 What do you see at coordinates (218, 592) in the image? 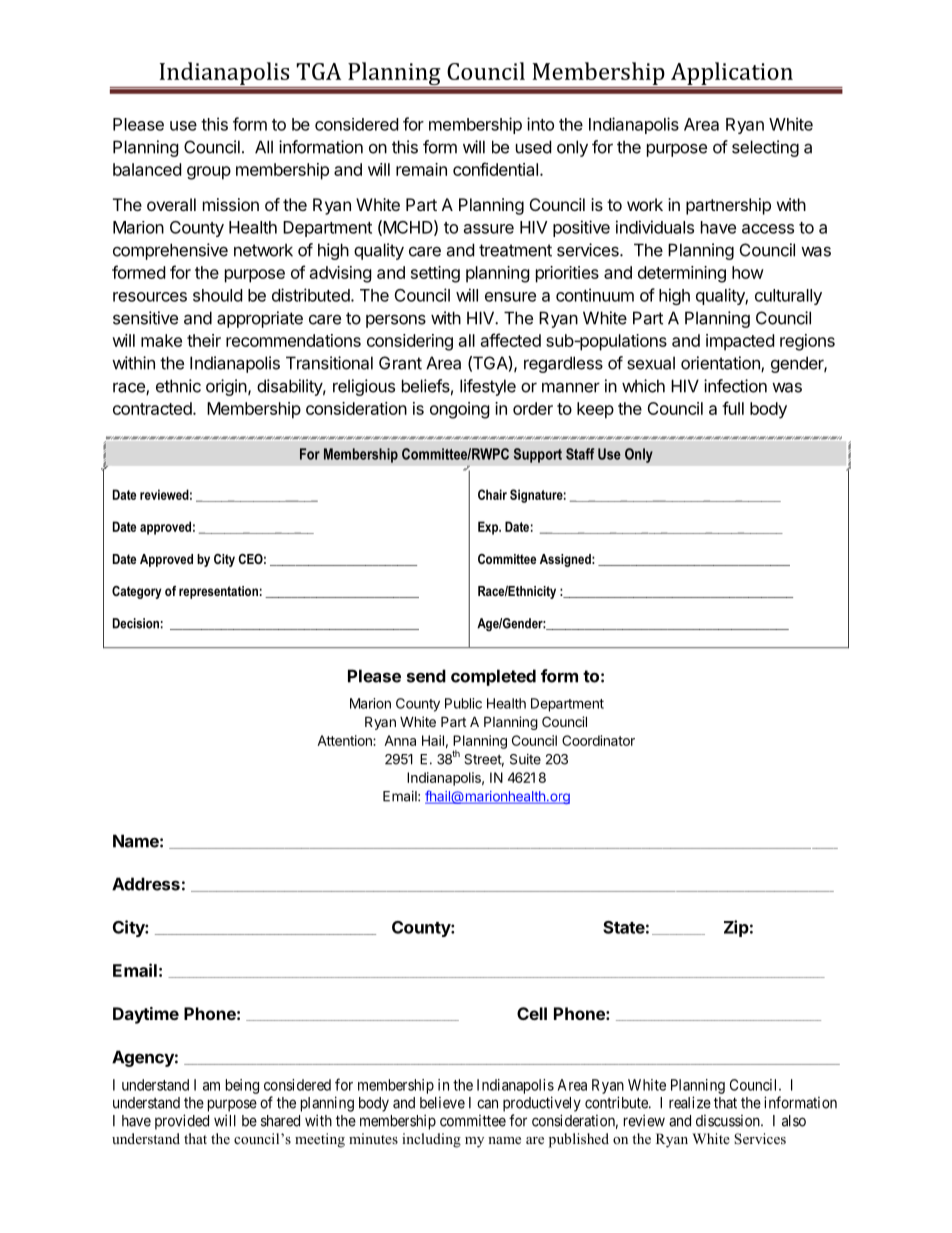
I see `representation` at bounding box center [218, 592].
